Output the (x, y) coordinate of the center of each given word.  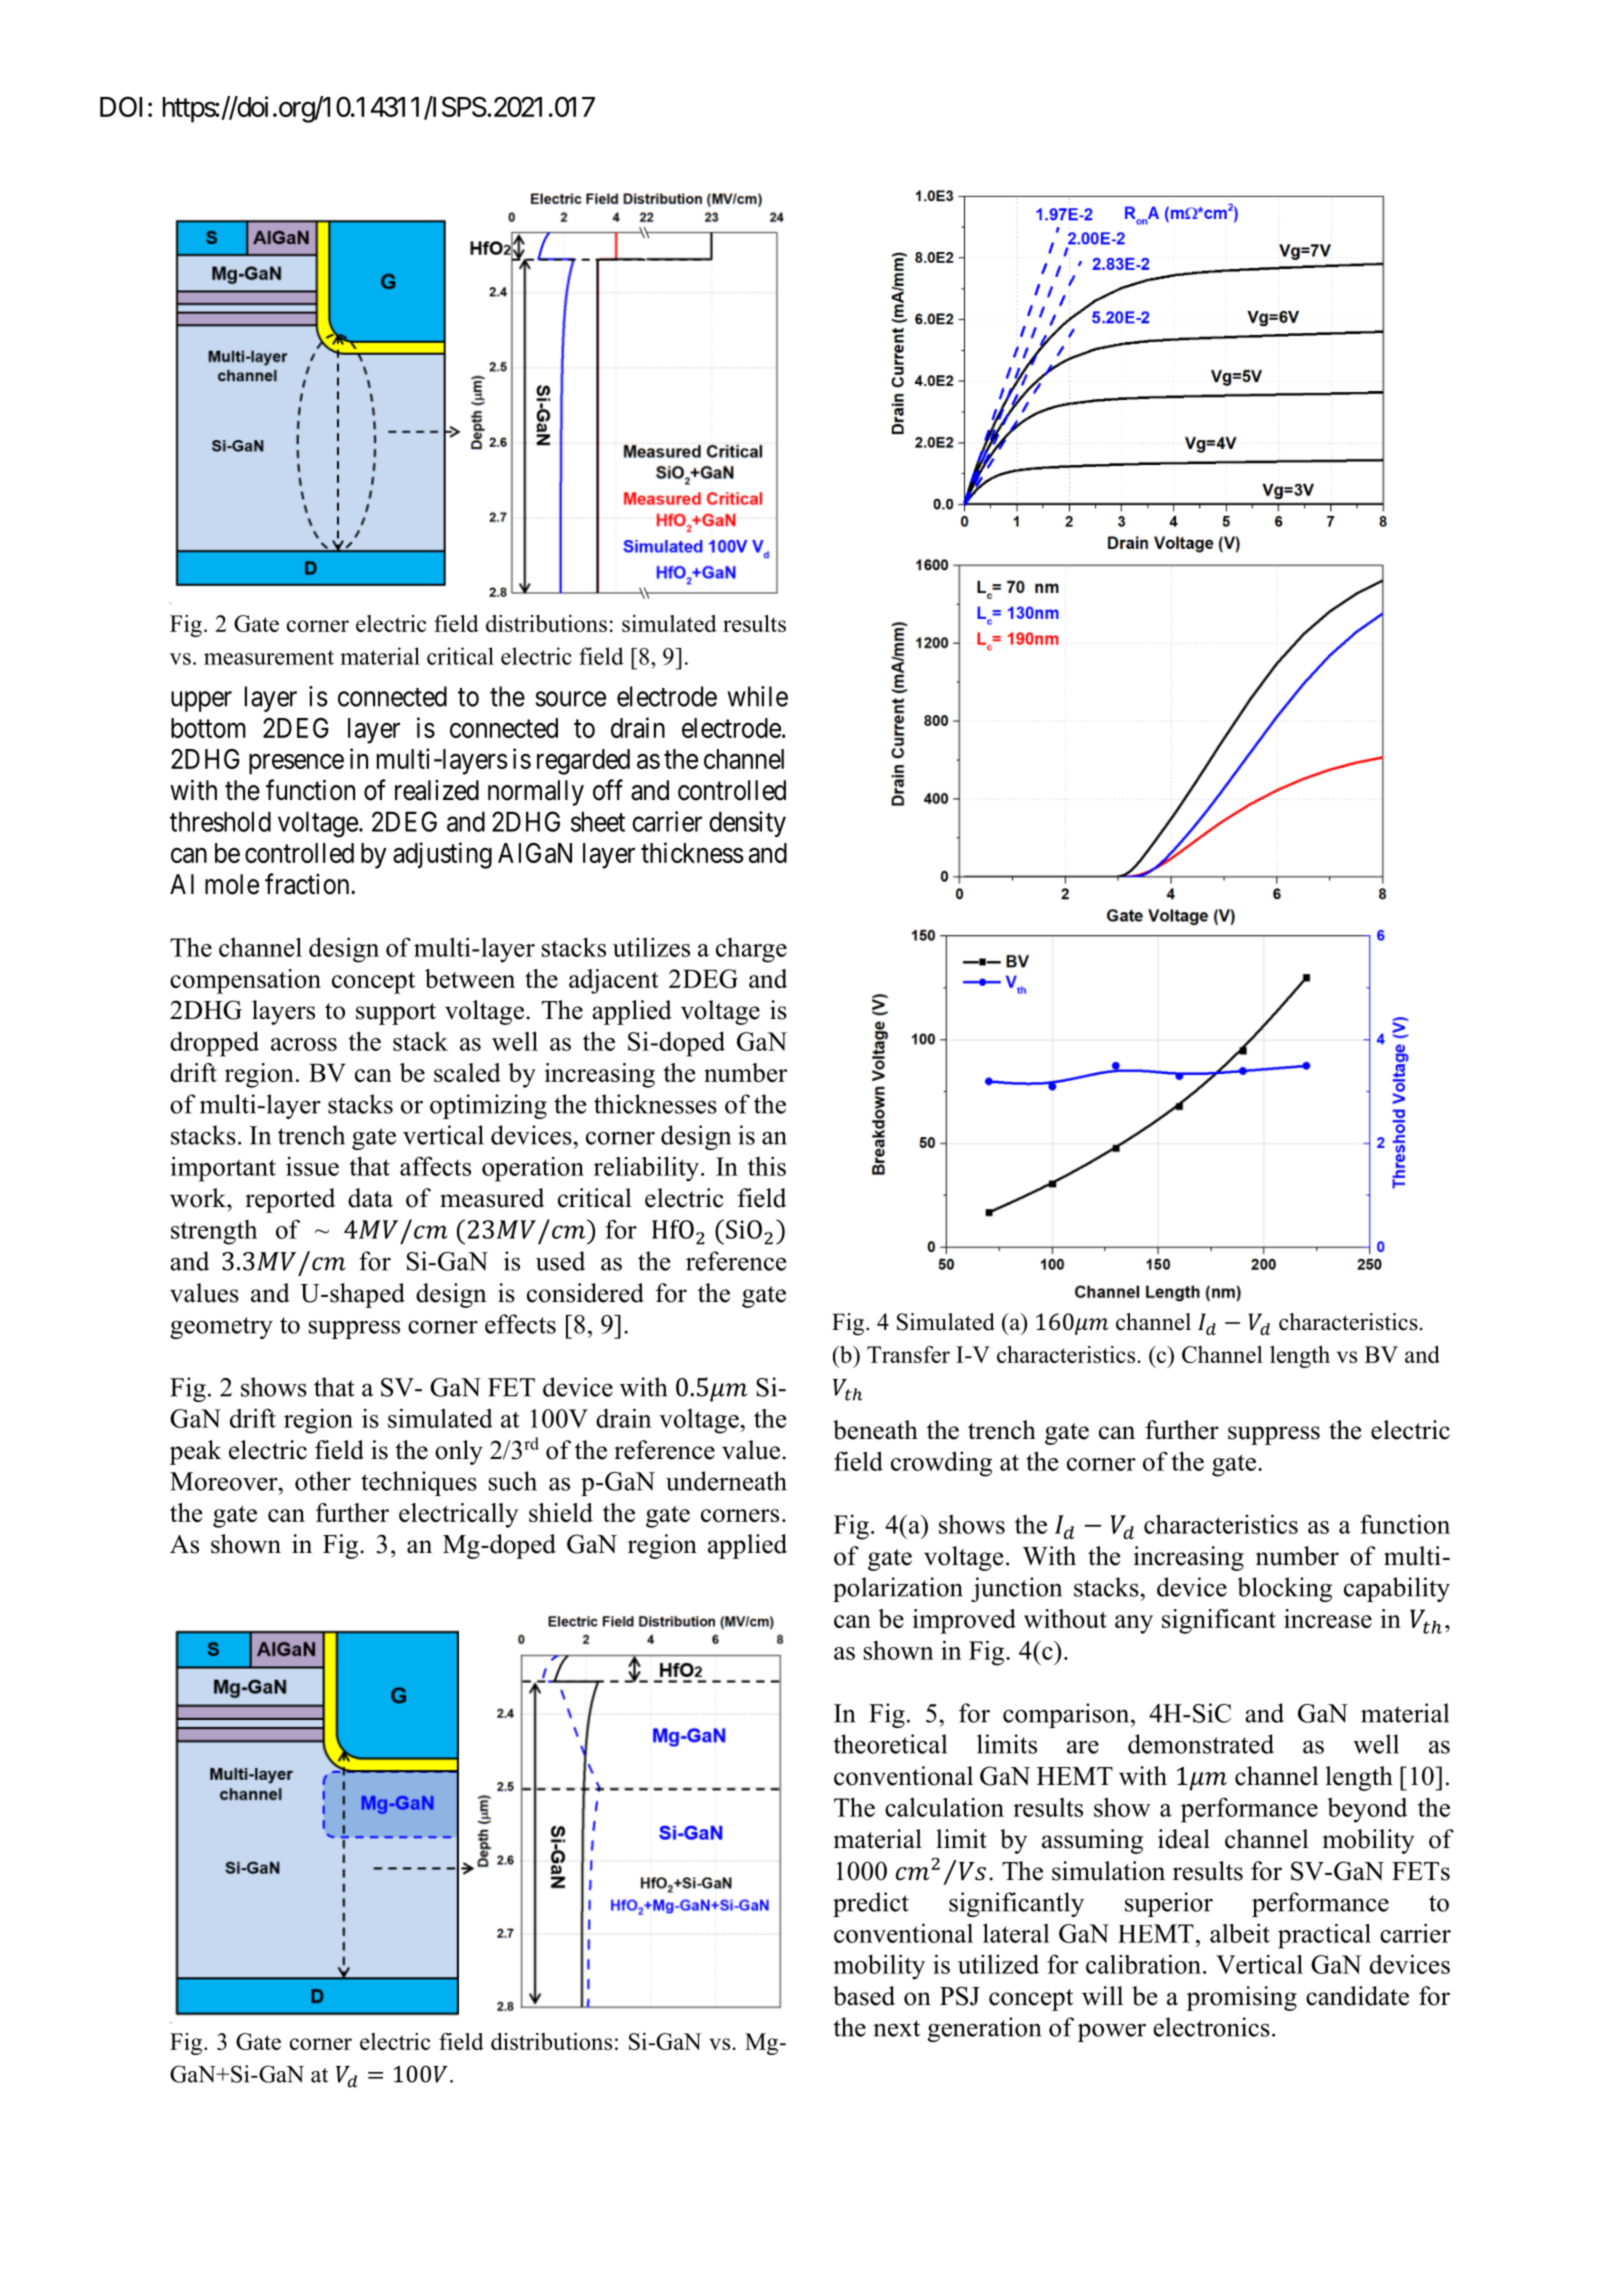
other (323, 1481)
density (747, 824)
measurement (269, 657)
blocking (1285, 1589)
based (864, 1996)
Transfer (908, 1354)
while (758, 696)
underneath (726, 1481)
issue (312, 1166)
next (896, 2028)
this (767, 1166)
